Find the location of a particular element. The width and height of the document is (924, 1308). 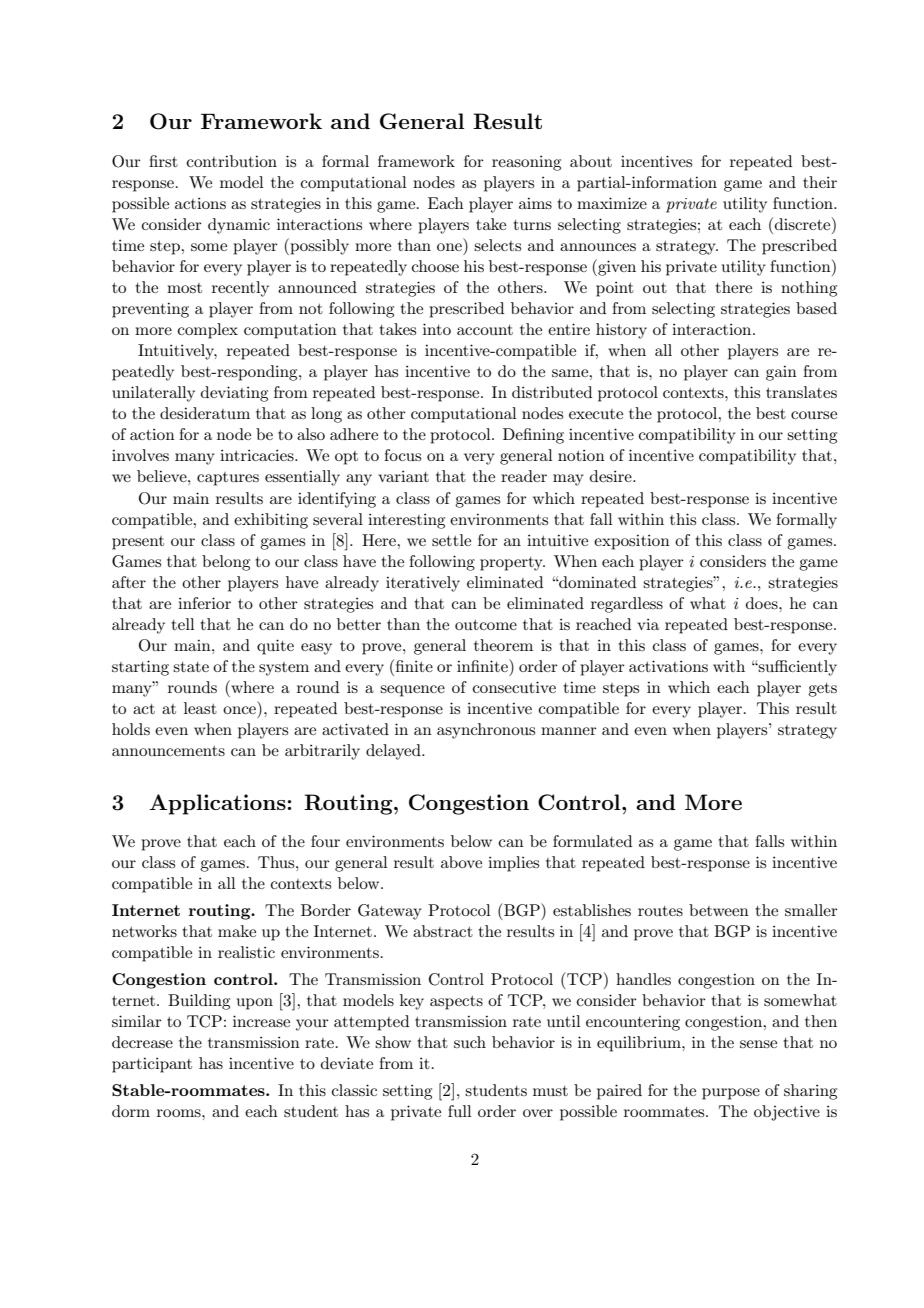

contribution is located at coordinates (232, 161).
